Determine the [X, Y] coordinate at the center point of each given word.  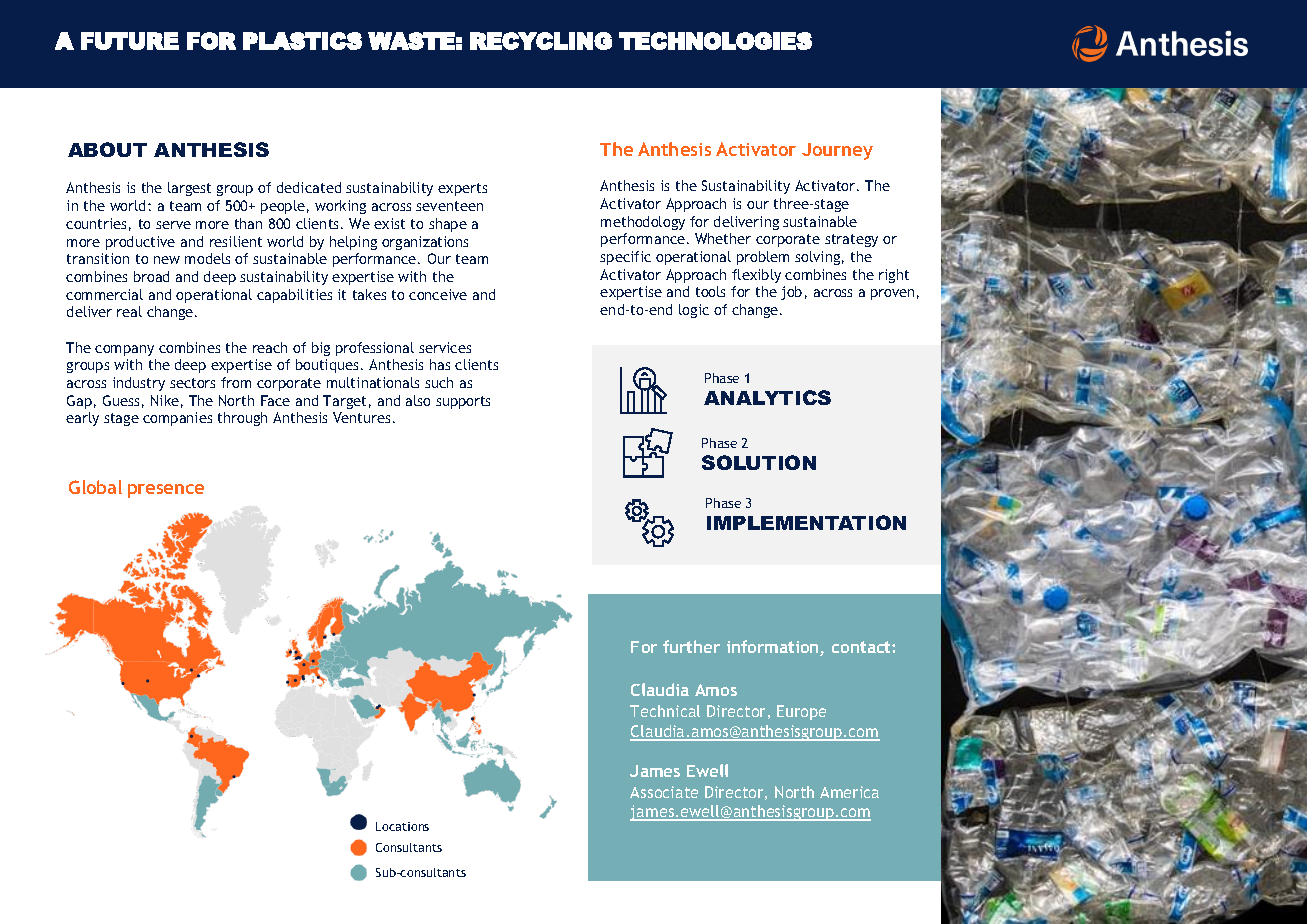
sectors [192, 383]
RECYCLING [541, 41]
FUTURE [130, 41]
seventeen [449, 206]
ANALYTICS [767, 397]
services [445, 347]
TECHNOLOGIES [715, 41]
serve [173, 225]
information [774, 648]
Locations [402, 826]
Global [95, 487]
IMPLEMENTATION [806, 522]
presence [166, 491]
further [691, 646]
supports [463, 402]
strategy [851, 240]
